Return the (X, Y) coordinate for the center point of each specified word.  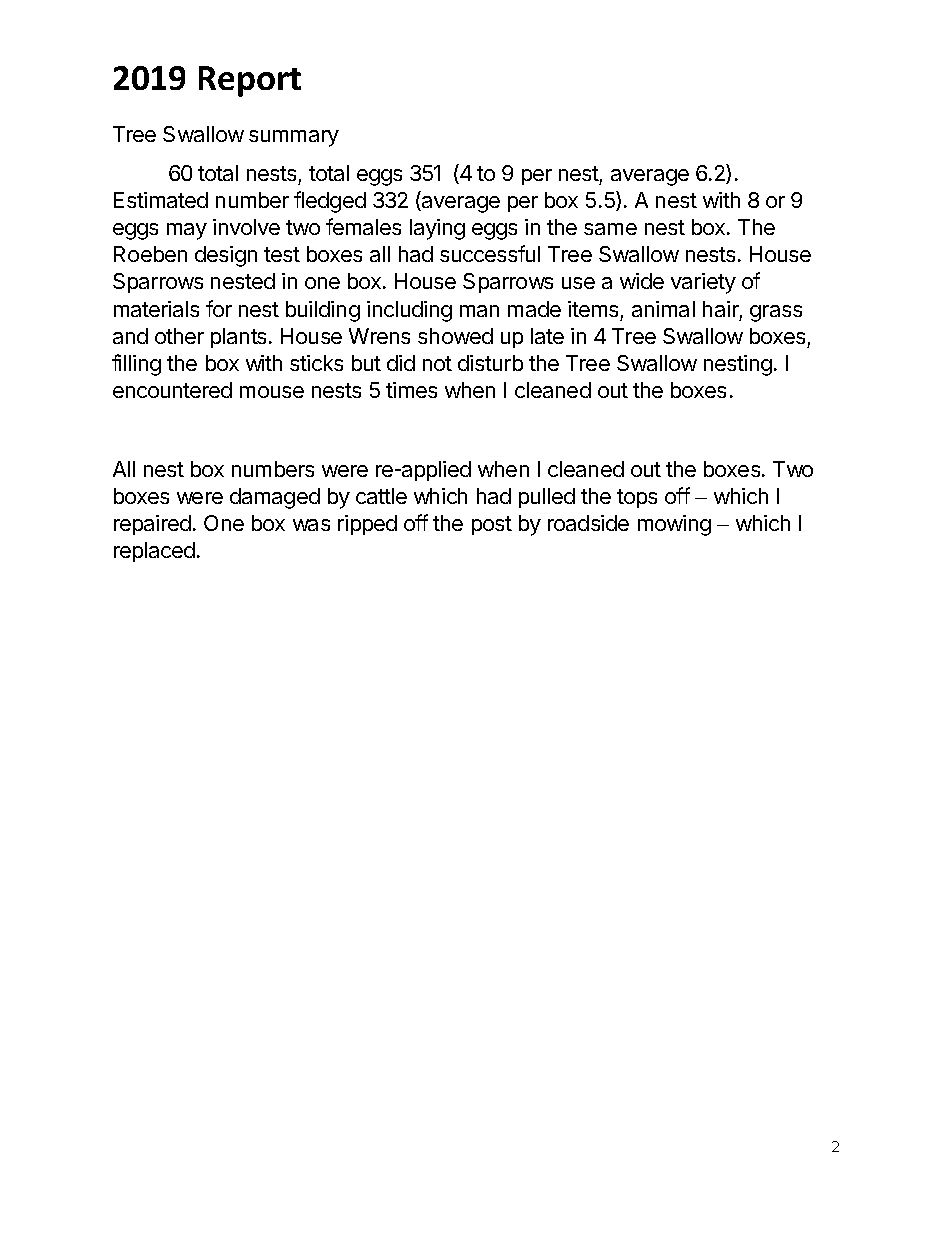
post (492, 525)
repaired (152, 525)
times (411, 390)
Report (250, 81)
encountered (172, 390)
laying (437, 229)
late (547, 336)
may (187, 231)
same (610, 229)
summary (294, 138)
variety (703, 283)
